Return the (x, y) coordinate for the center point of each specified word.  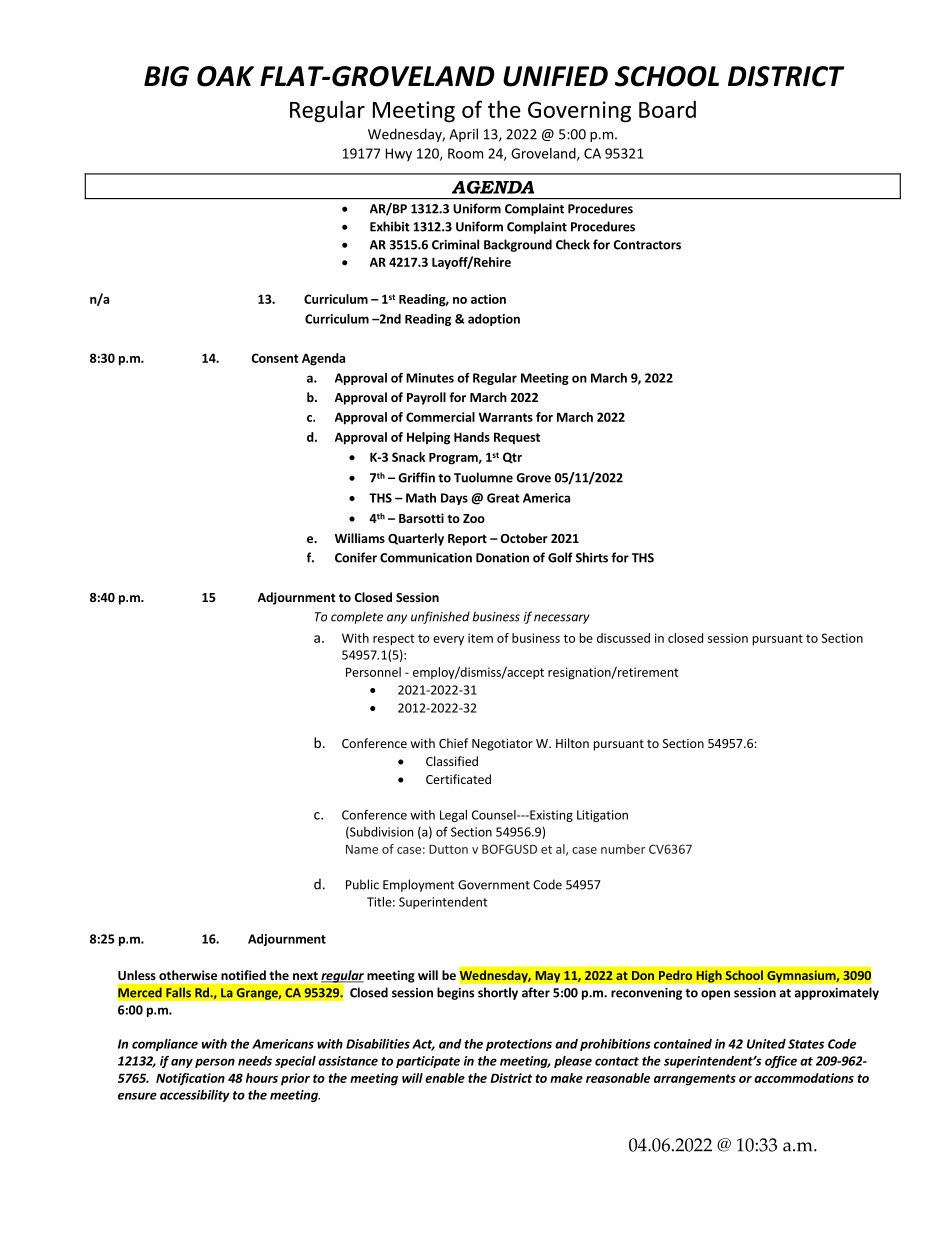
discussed (623, 638)
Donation (502, 558)
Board (667, 109)
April (463, 135)
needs (255, 1061)
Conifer (356, 557)
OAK (225, 76)
